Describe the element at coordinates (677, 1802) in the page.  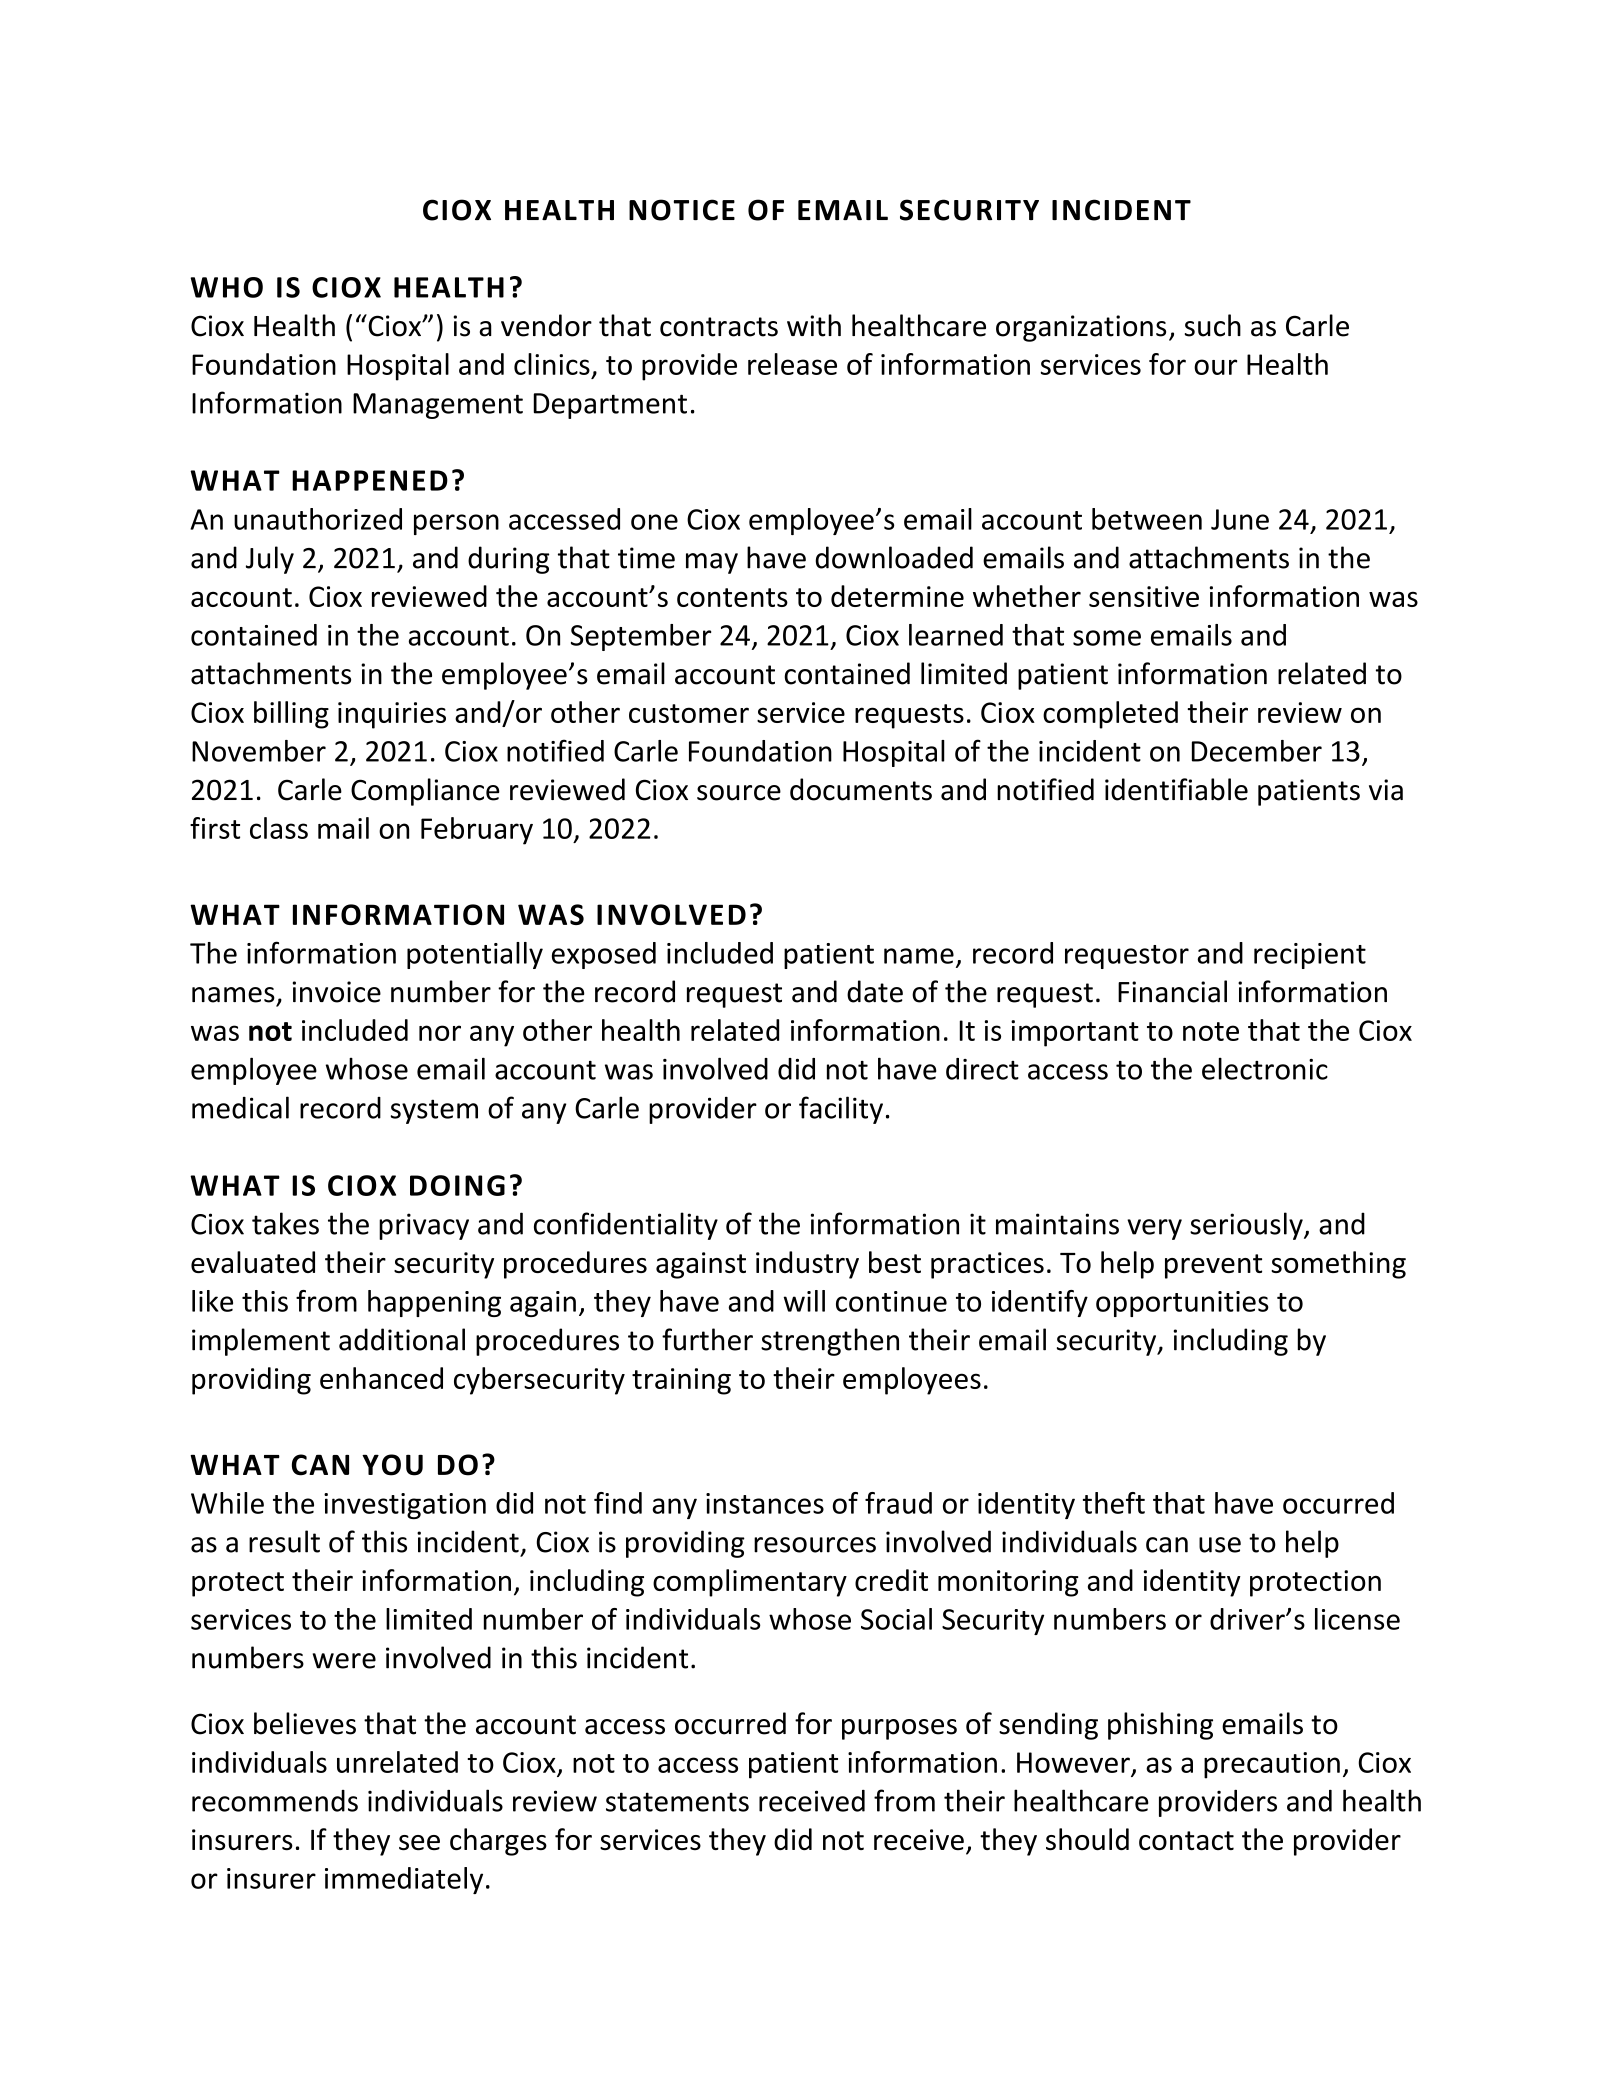
I see `statements` at that location.
